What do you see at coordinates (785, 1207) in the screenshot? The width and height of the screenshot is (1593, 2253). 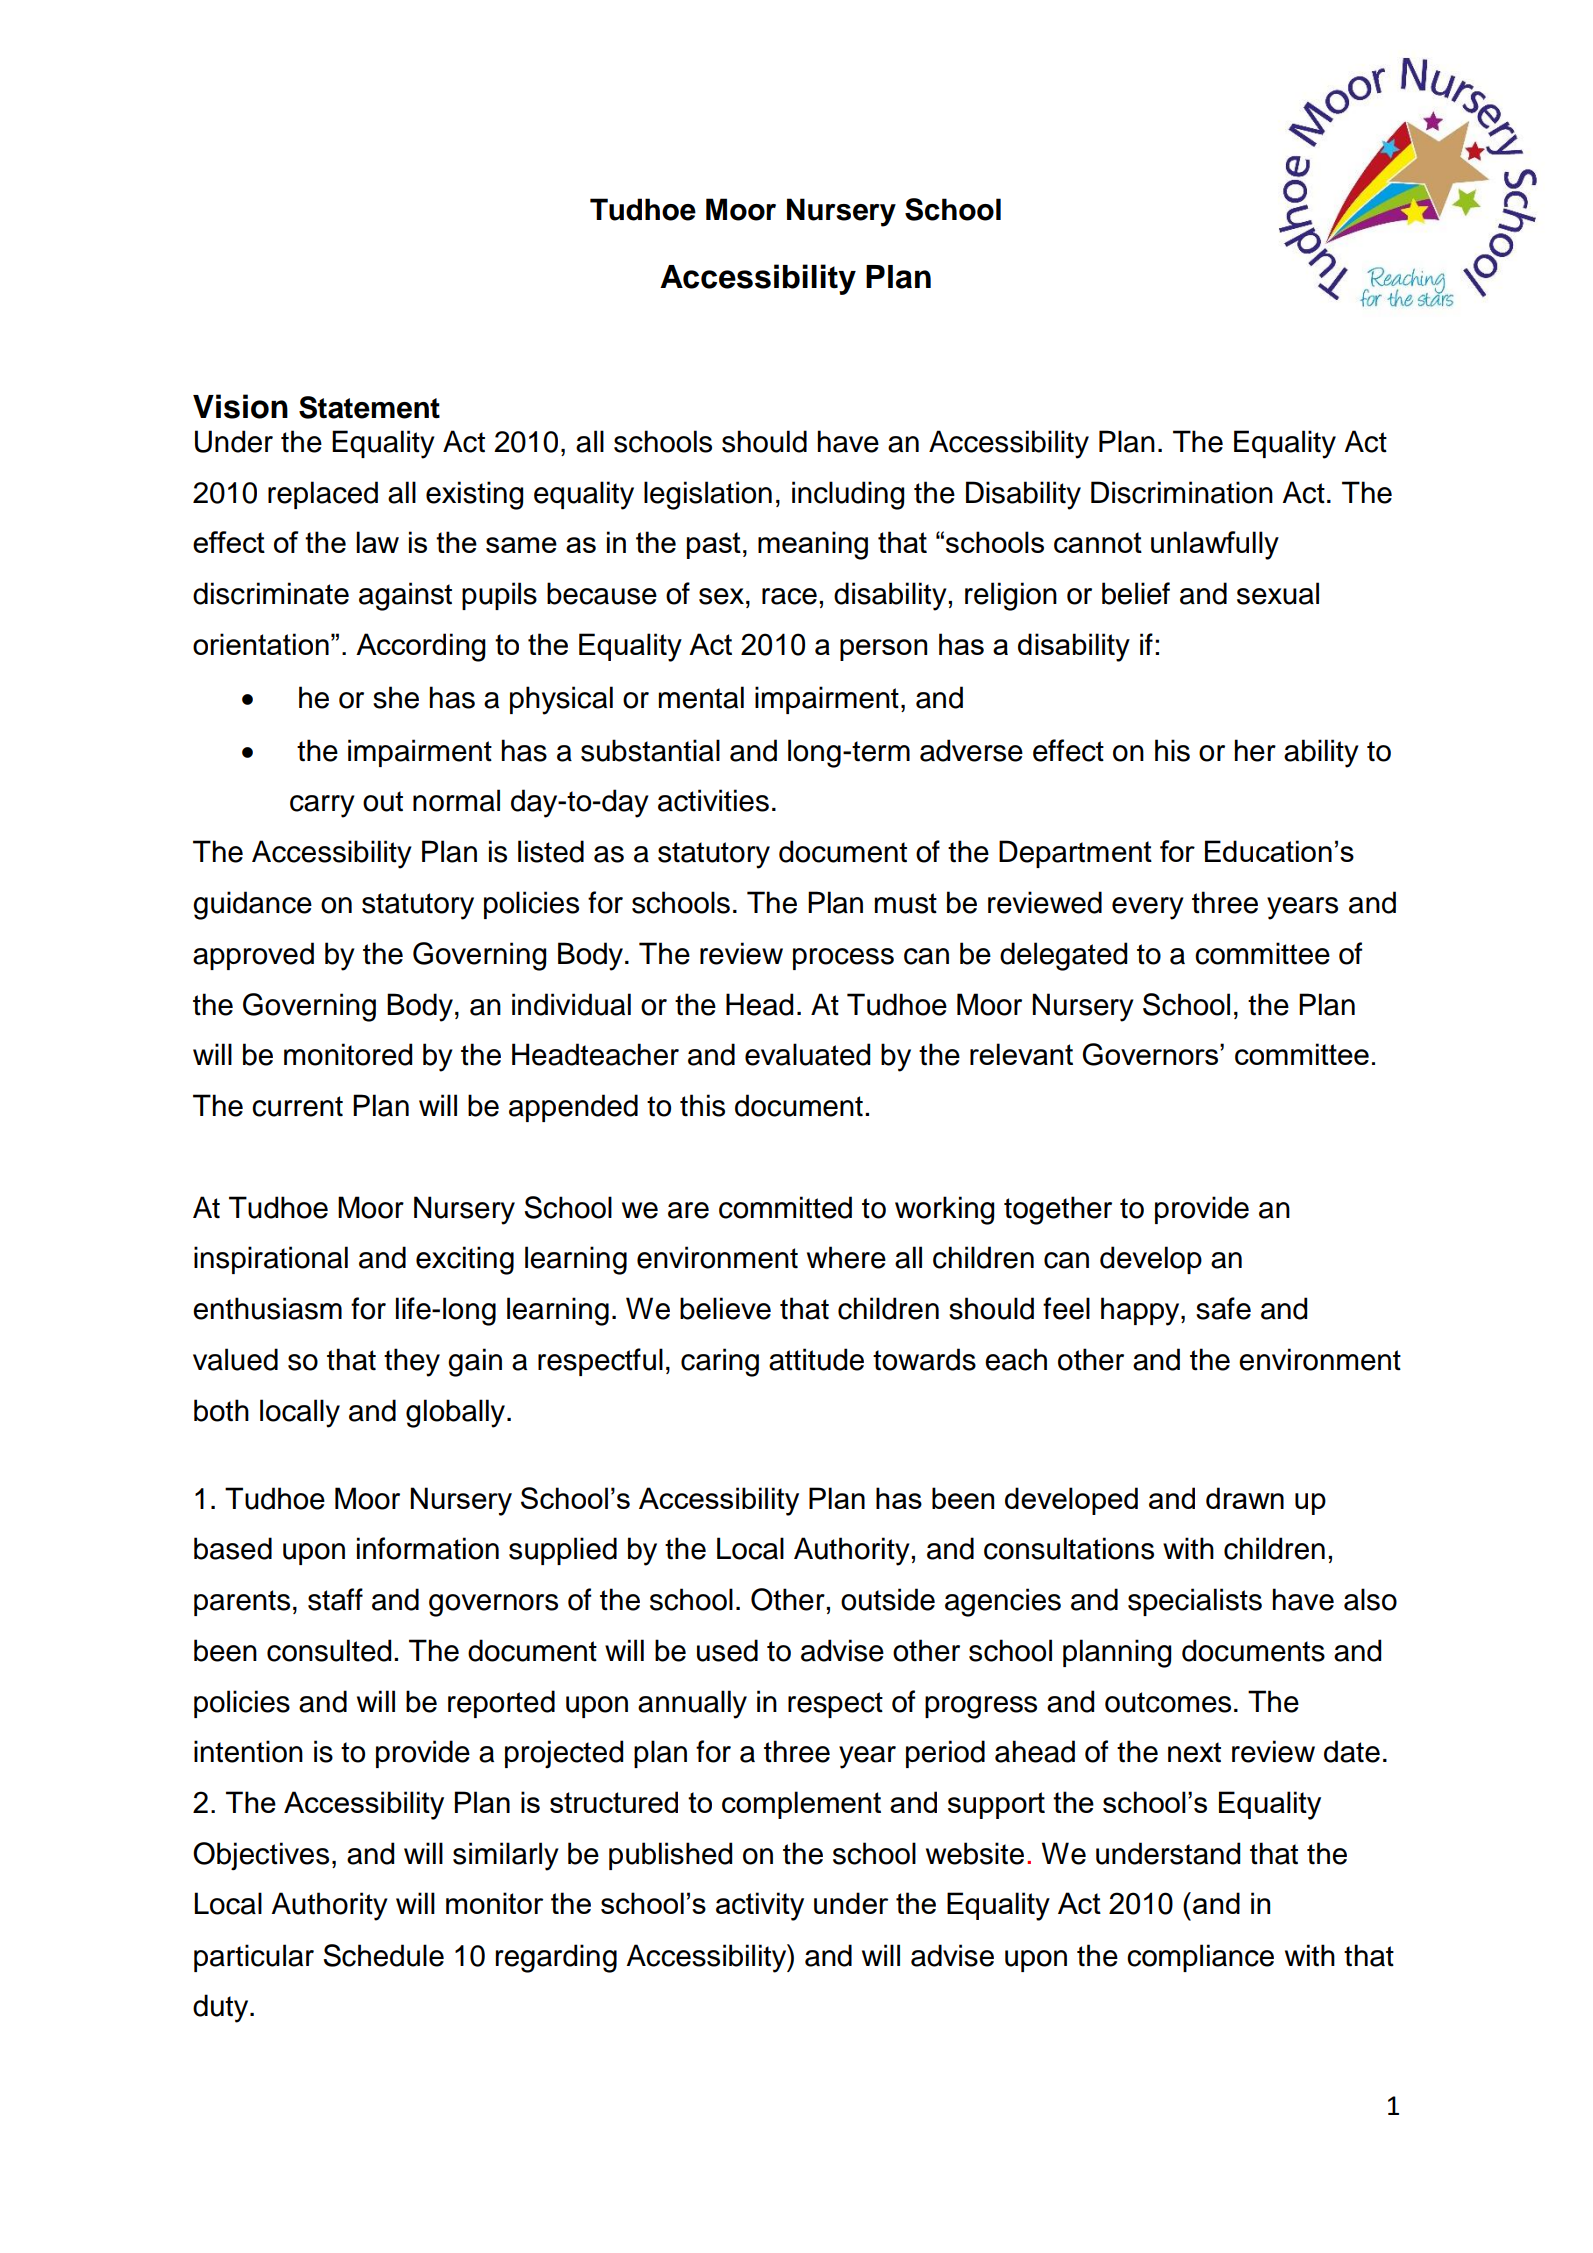 I see `committed` at bounding box center [785, 1207].
